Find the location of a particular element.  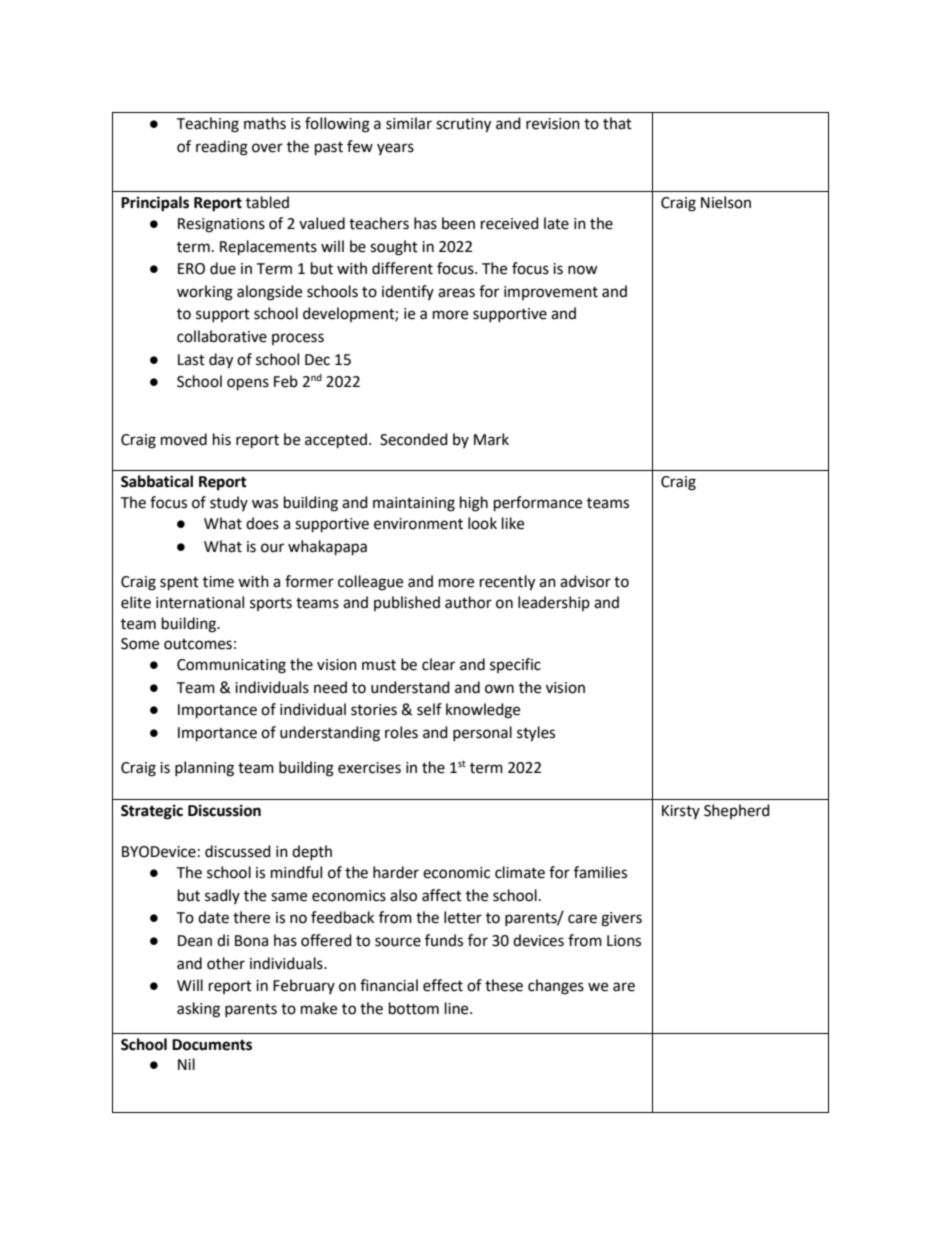

reading is located at coordinates (222, 148).
